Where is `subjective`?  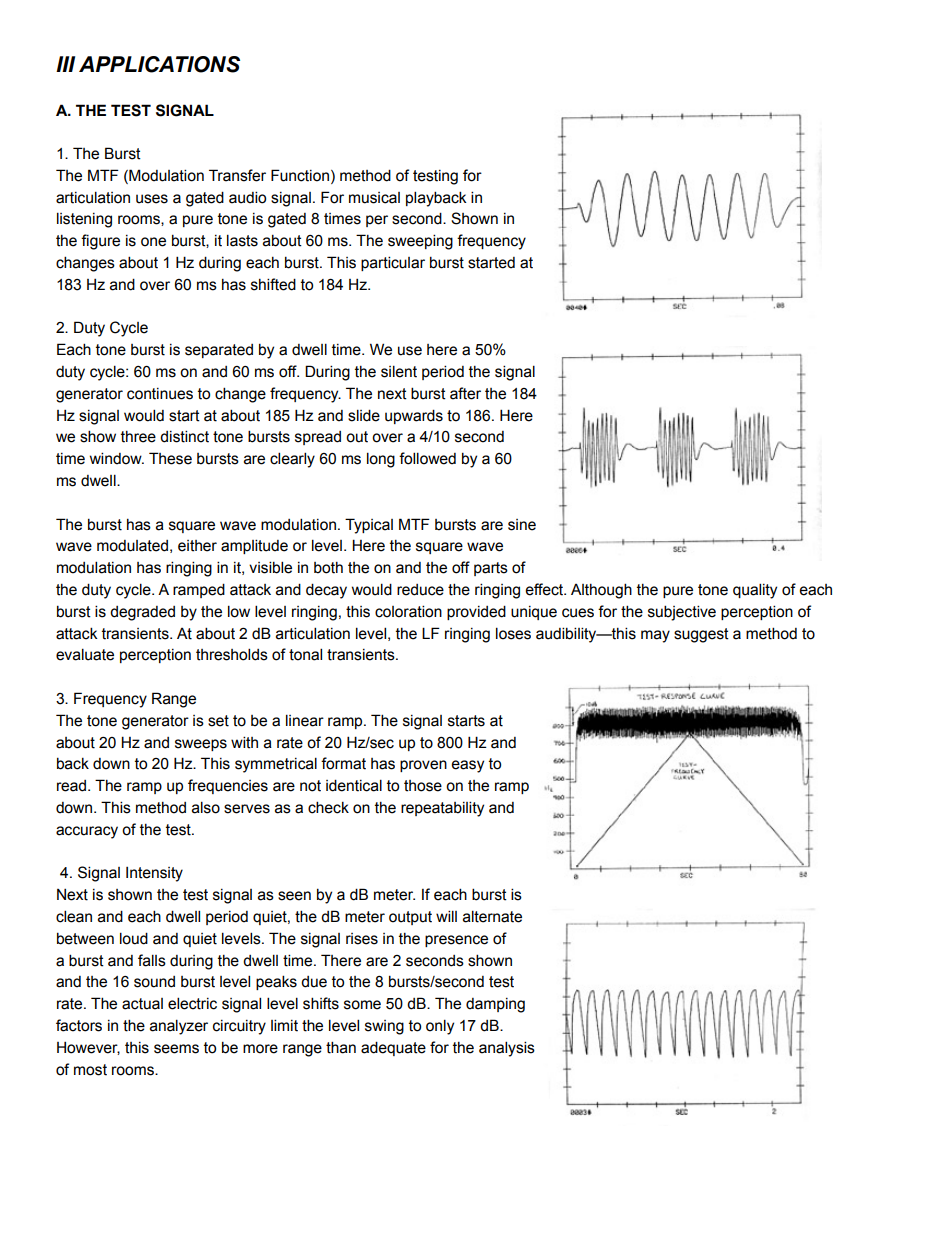 subjective is located at coordinates (682, 613).
